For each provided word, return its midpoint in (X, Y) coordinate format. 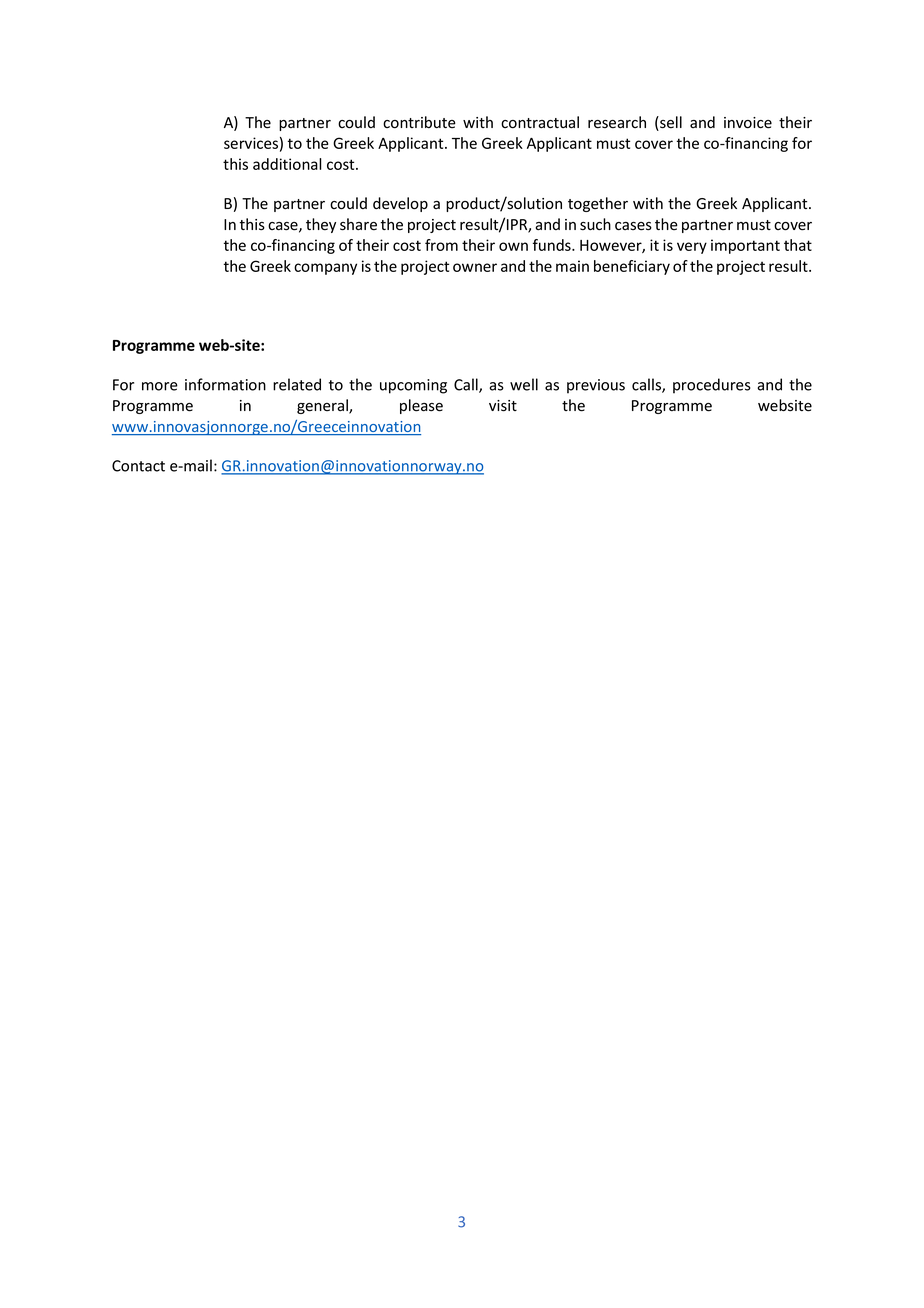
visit (503, 406)
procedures (712, 386)
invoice (748, 123)
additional (287, 164)
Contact (138, 466)
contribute (419, 122)
